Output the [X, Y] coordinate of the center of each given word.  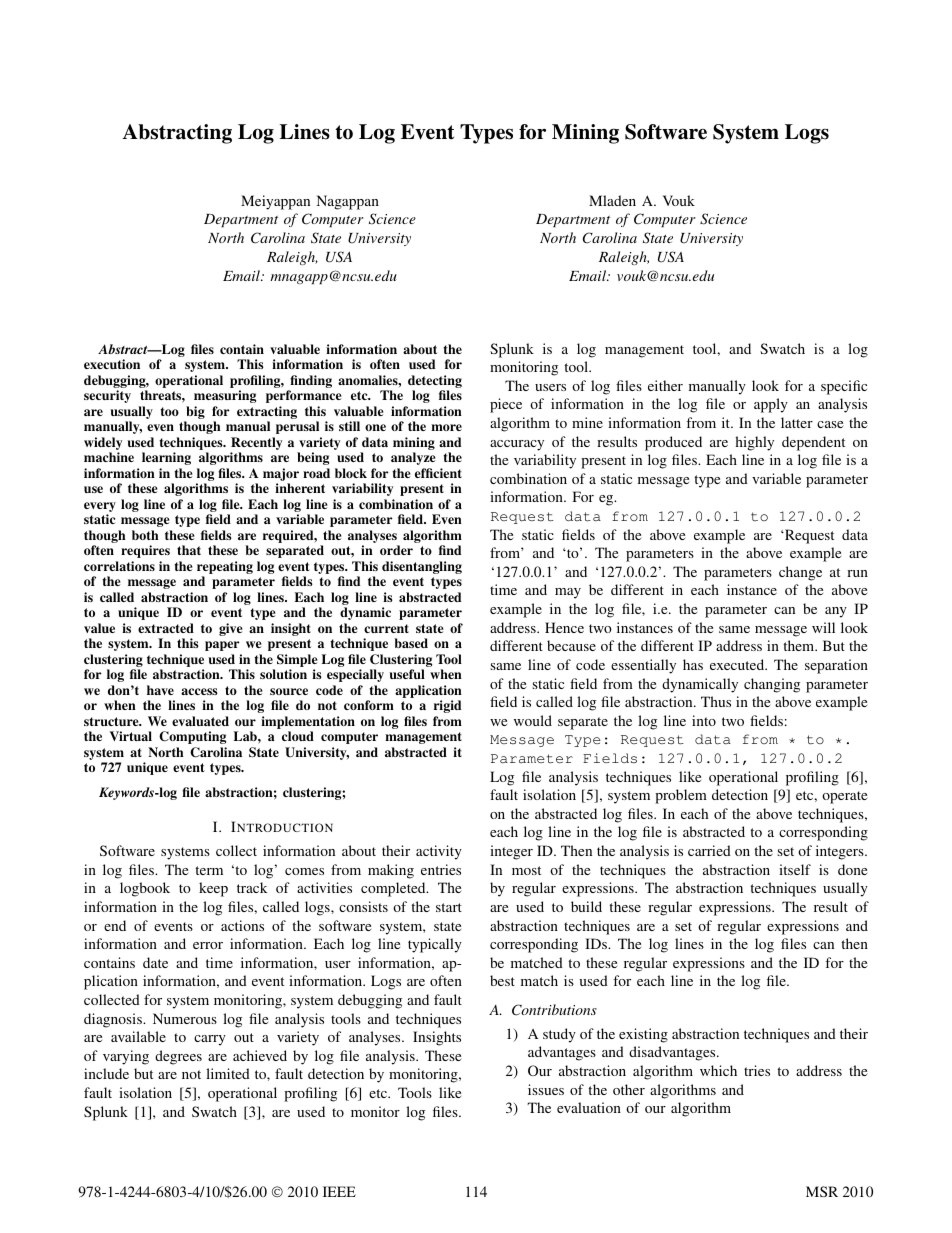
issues [546, 1089]
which [718, 1070]
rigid [447, 706]
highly [754, 443]
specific [844, 387]
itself [795, 869]
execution [112, 364]
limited [228, 1073]
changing [772, 685]
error [208, 945]
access [199, 691]
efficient [438, 473]
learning [166, 458]
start [449, 907]
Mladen [612, 200]
